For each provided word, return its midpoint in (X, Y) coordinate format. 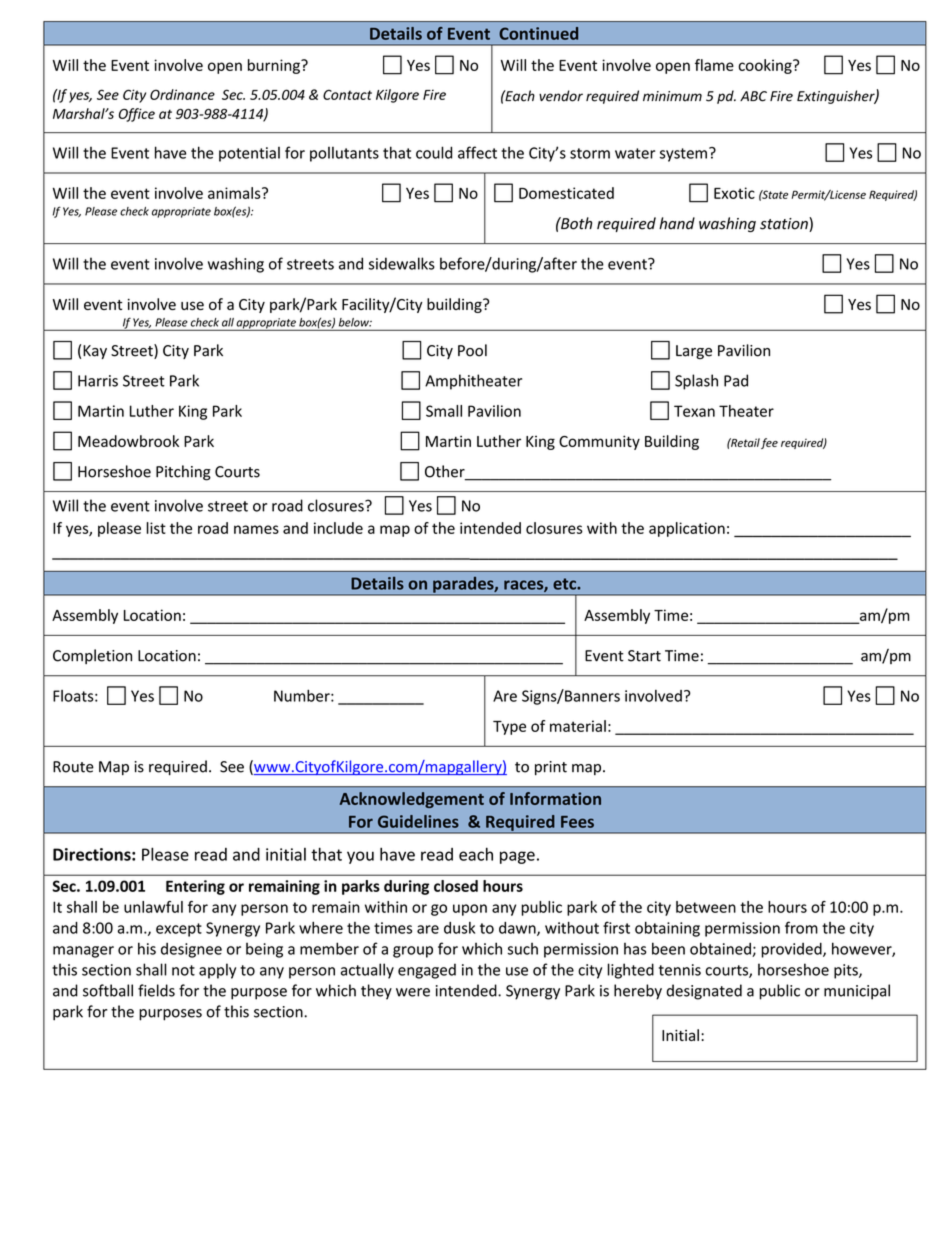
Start (644, 656)
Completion (92, 656)
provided (792, 950)
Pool (472, 350)
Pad (736, 380)
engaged (427, 971)
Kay (95, 352)
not (183, 970)
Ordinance (182, 94)
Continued (538, 33)
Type (509, 728)
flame (714, 65)
